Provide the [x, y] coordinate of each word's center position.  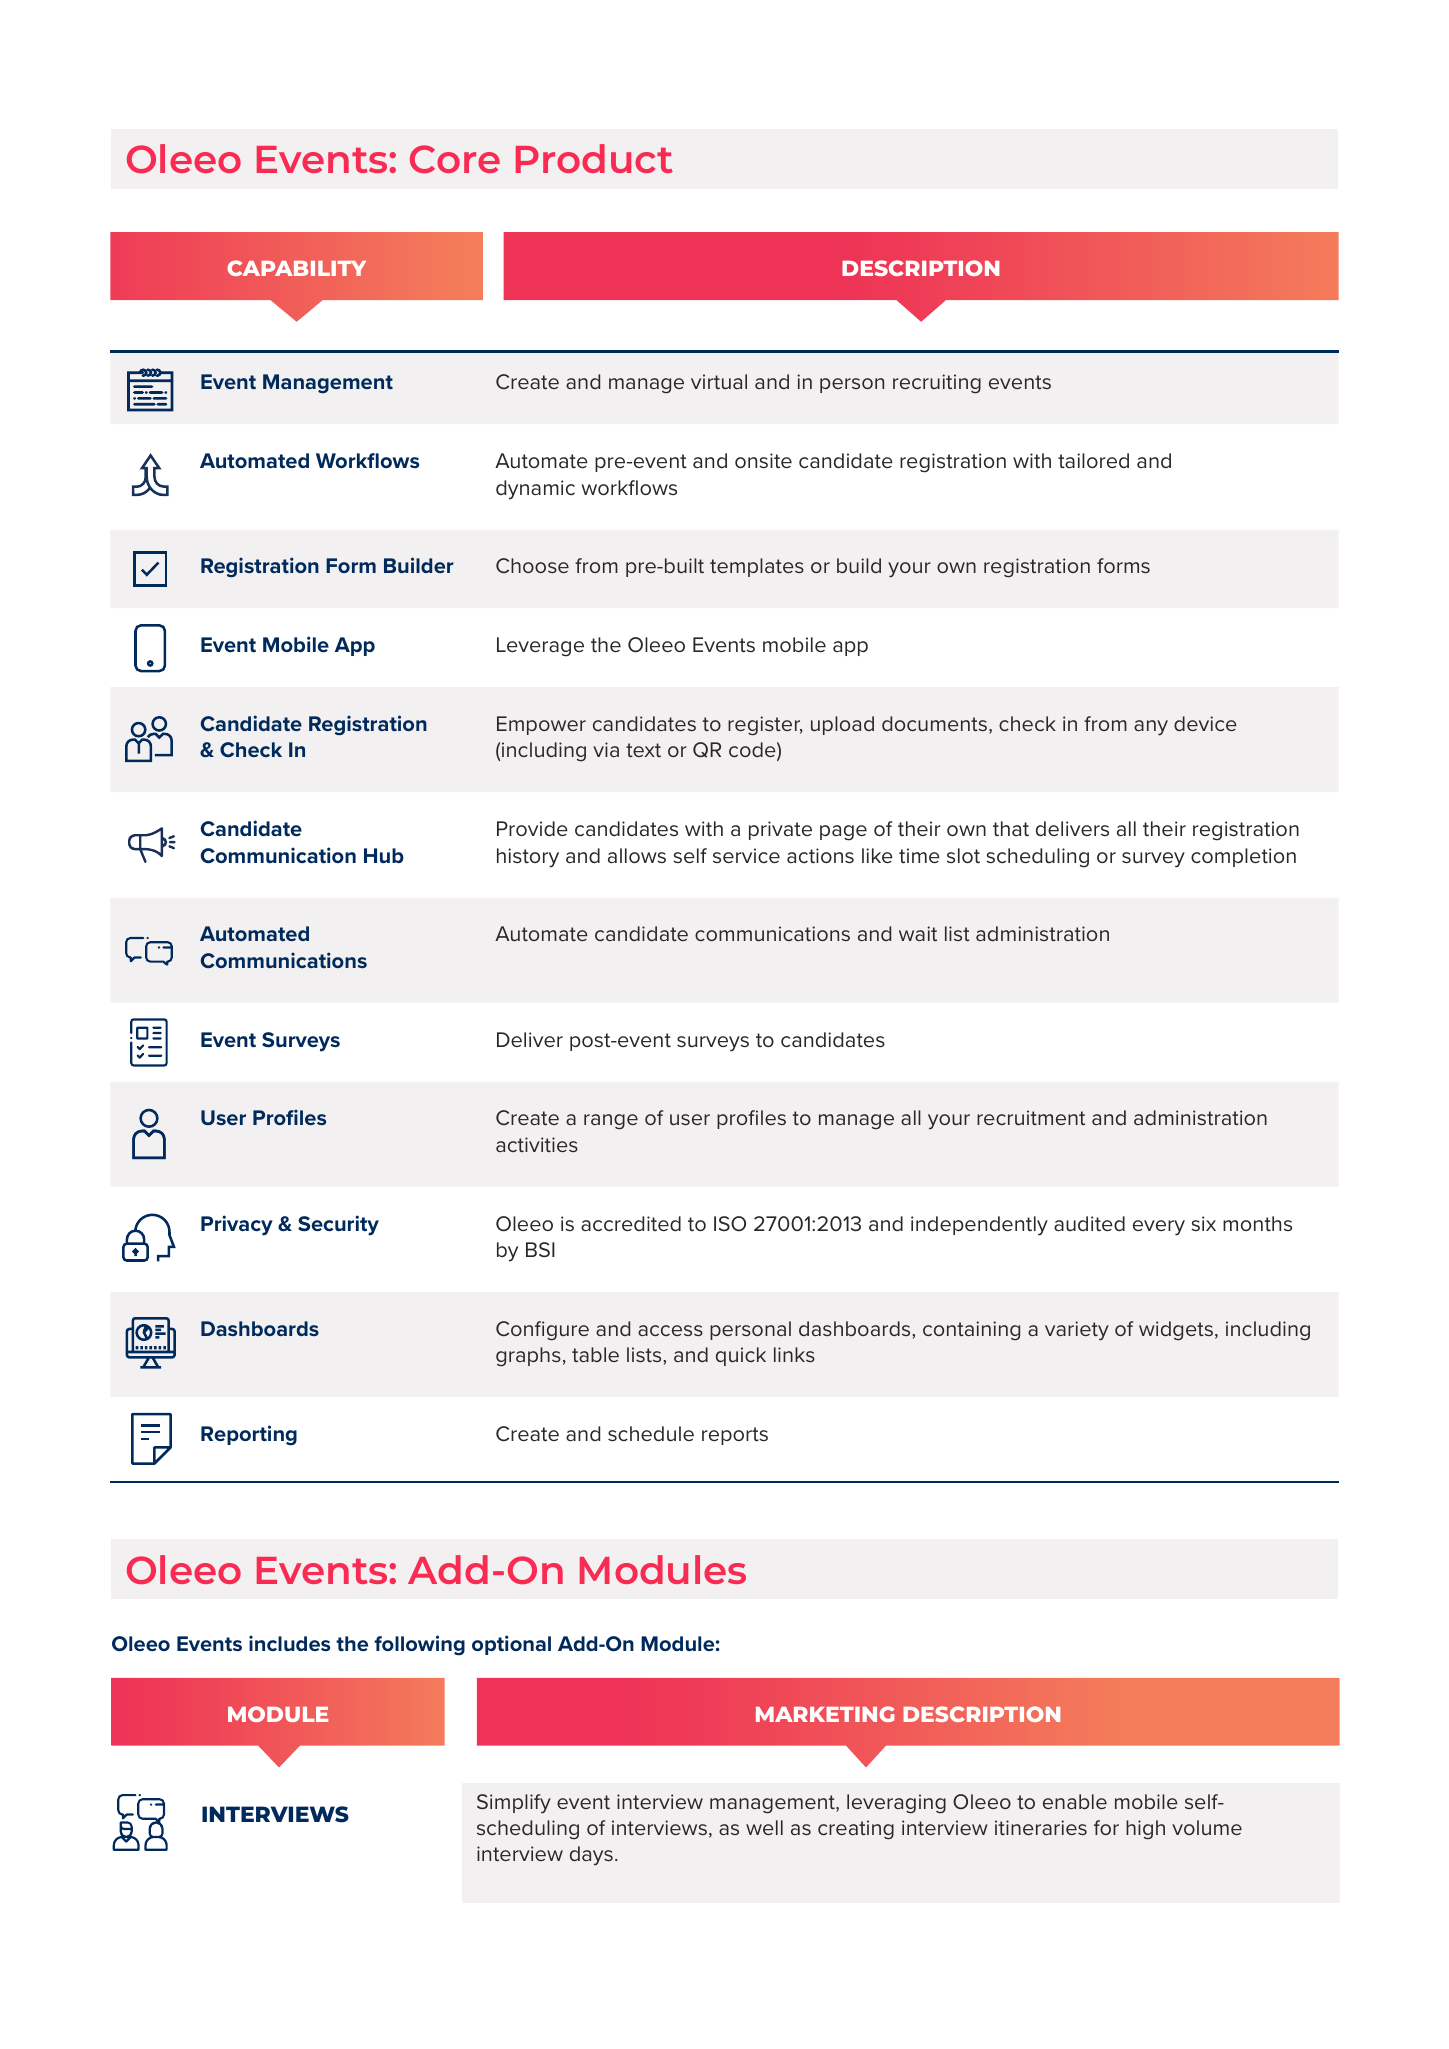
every [1159, 1228]
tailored [1093, 461]
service [746, 855]
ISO [730, 1224]
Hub [384, 855]
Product [594, 158]
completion [1243, 857]
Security [338, 1225]
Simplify [514, 1804]
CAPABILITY [296, 268]
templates [757, 567]
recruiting [937, 384]
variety [1077, 1331]
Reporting [249, 1435]
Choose [532, 565]
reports [735, 1436]
